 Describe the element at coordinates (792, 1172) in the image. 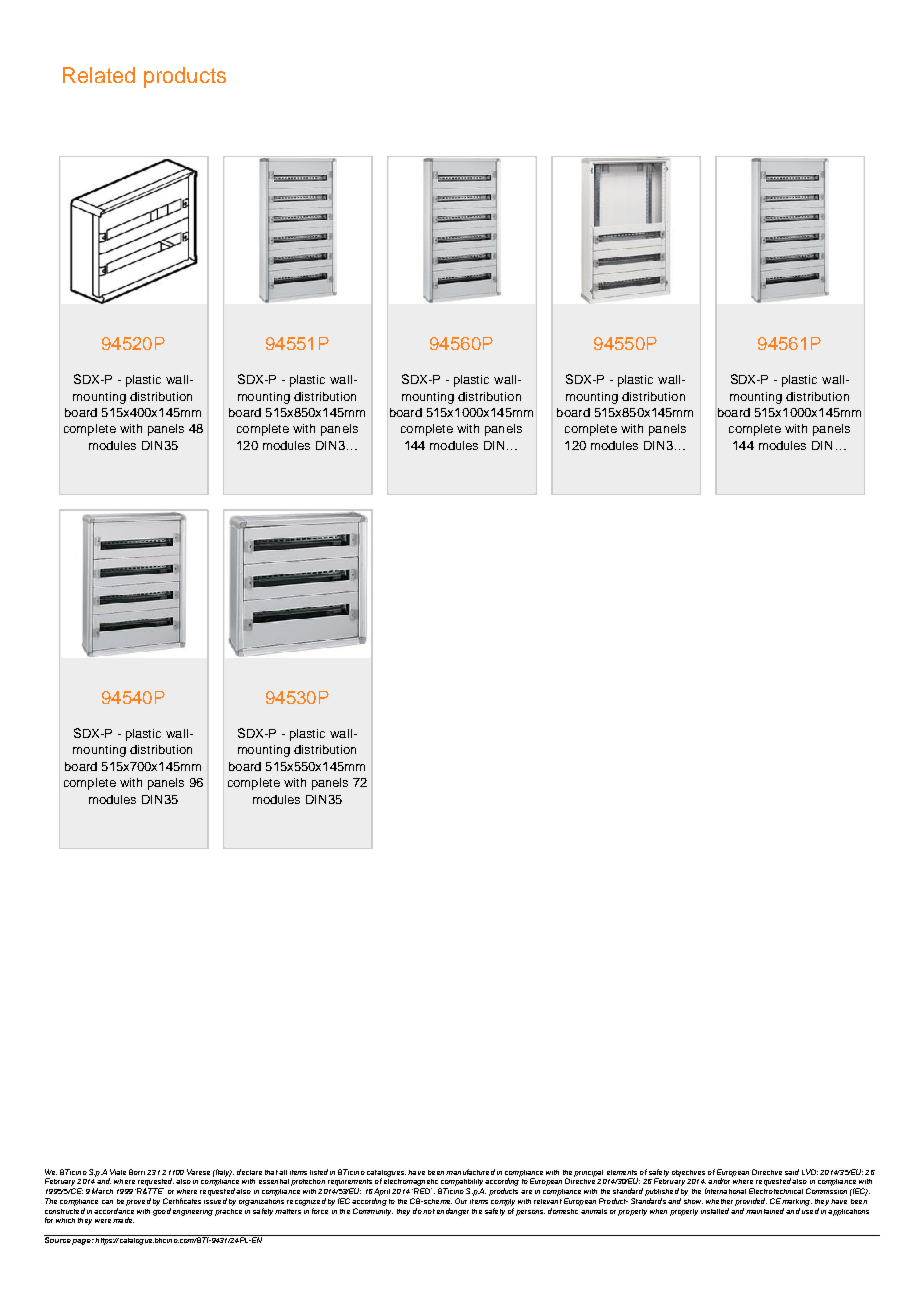

I see `said` at that location.
